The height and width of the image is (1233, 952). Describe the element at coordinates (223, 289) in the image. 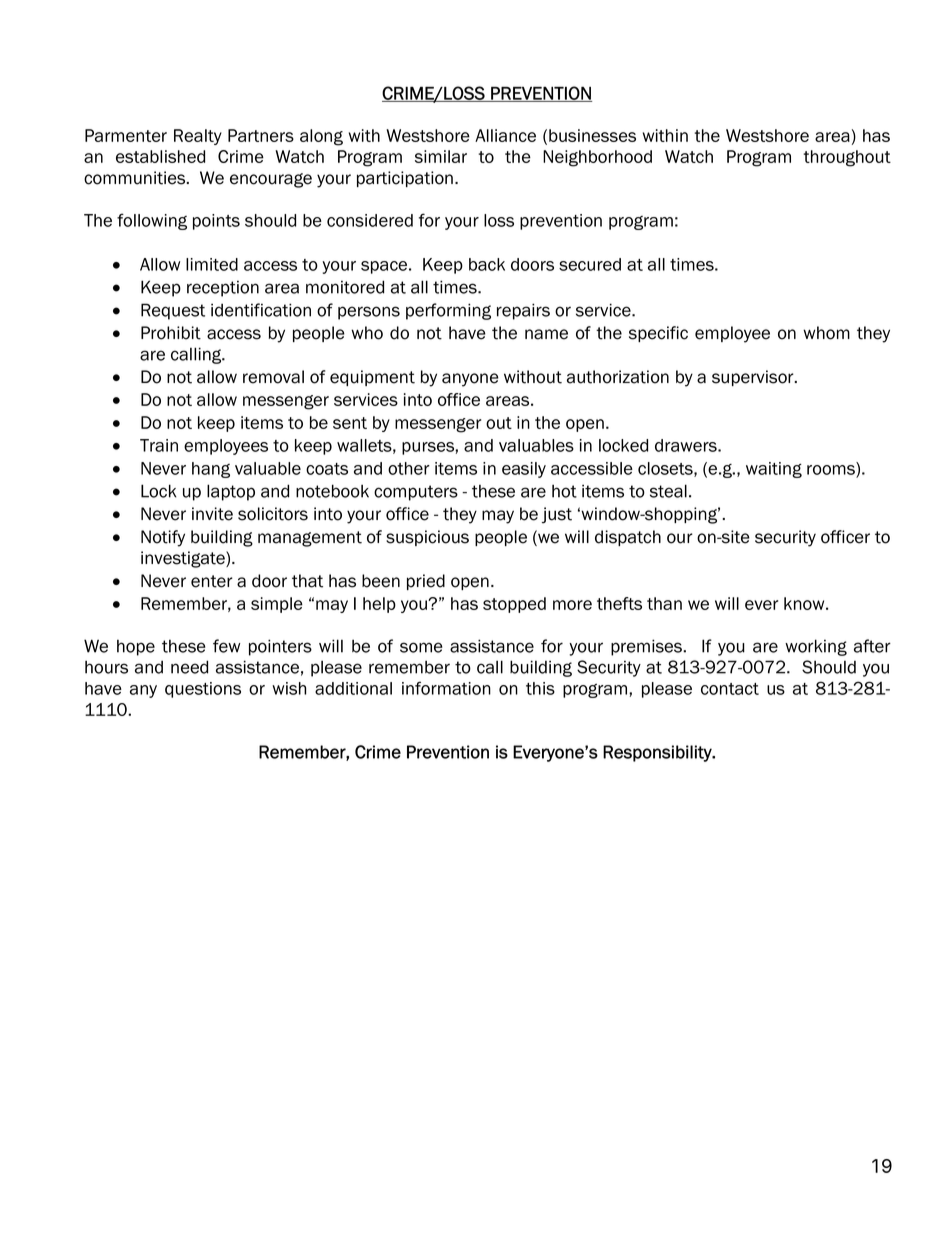

I see `reception` at that location.
